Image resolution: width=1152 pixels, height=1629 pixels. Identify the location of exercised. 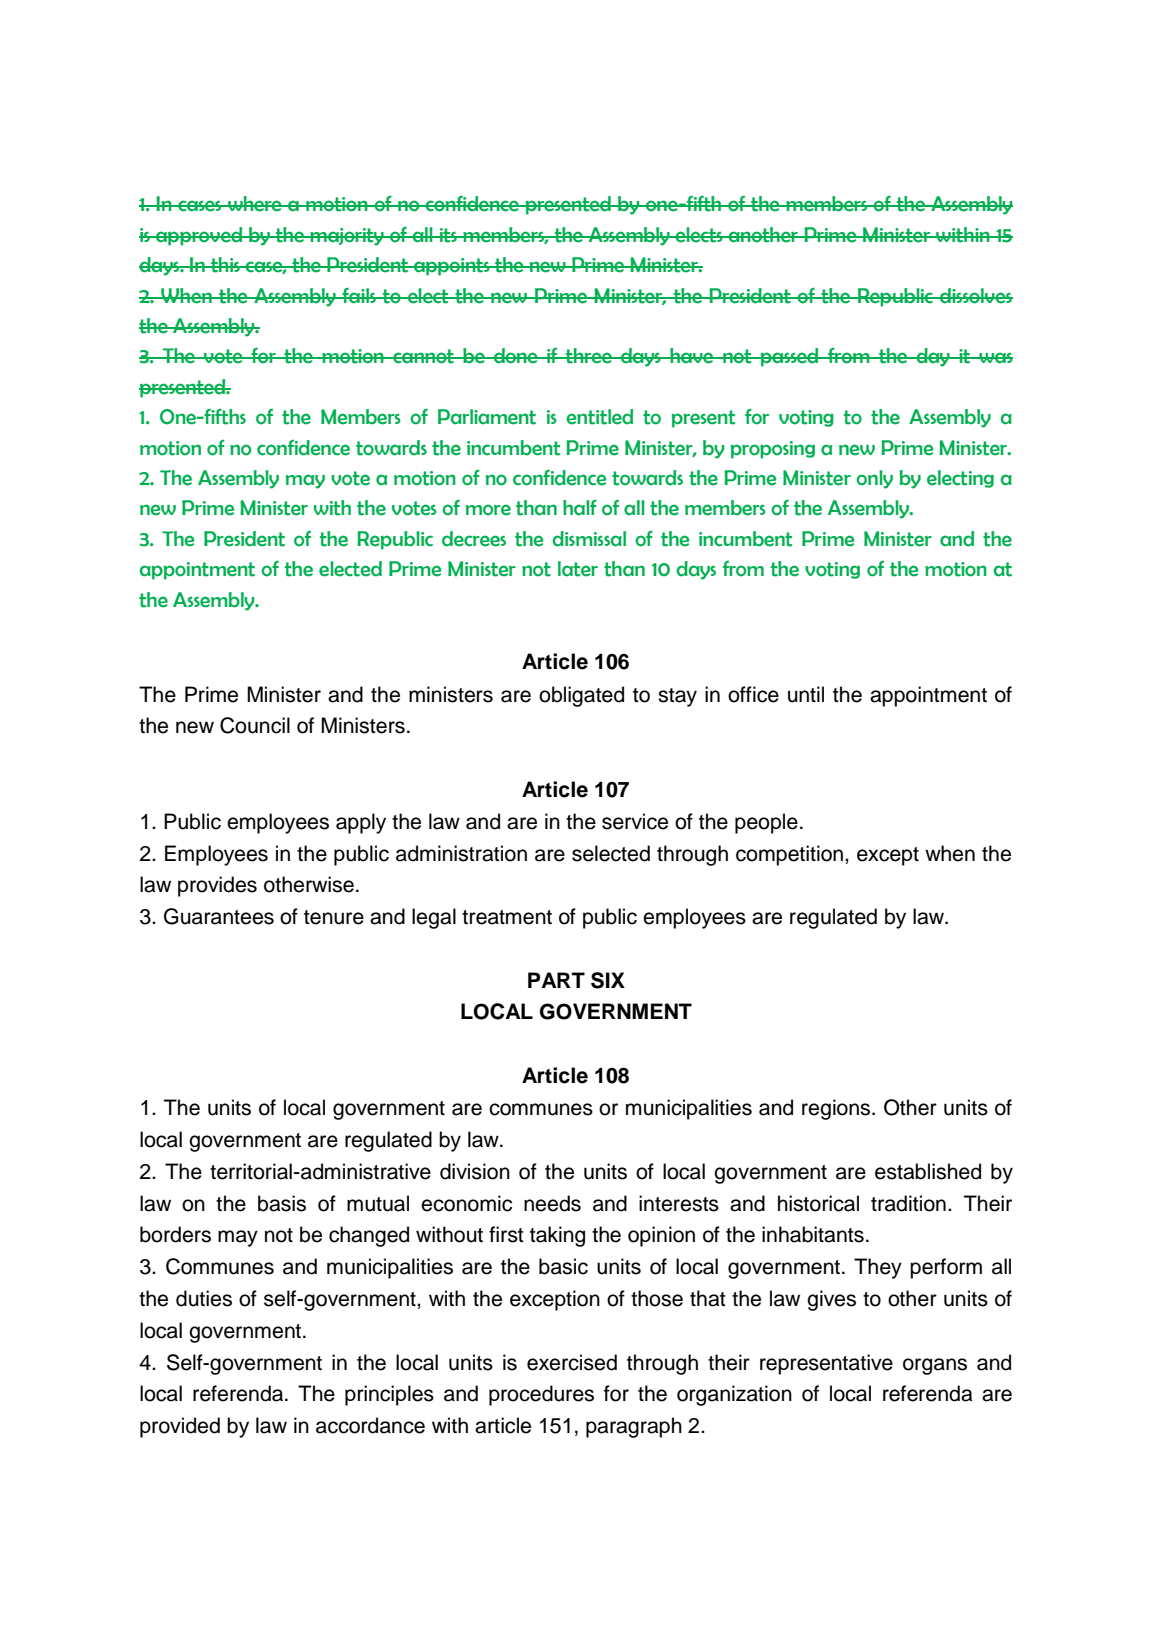
(572, 1362).
